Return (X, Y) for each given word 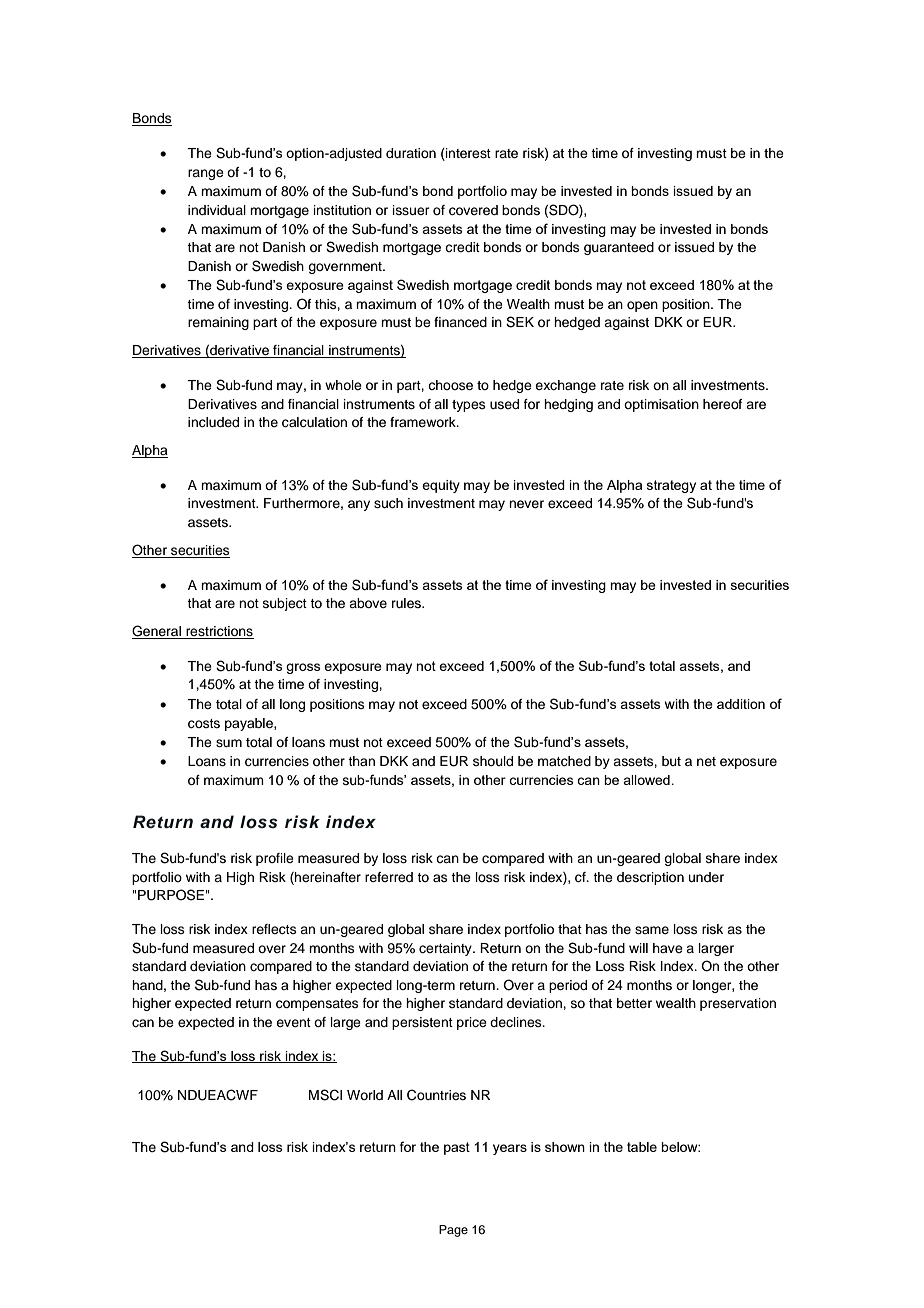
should (493, 761)
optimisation (661, 405)
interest (467, 154)
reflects (274, 929)
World (365, 1095)
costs (204, 724)
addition (741, 704)
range (206, 174)
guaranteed (619, 248)
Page (453, 1231)
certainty (446, 949)
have (668, 948)
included (213, 422)
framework (424, 422)
